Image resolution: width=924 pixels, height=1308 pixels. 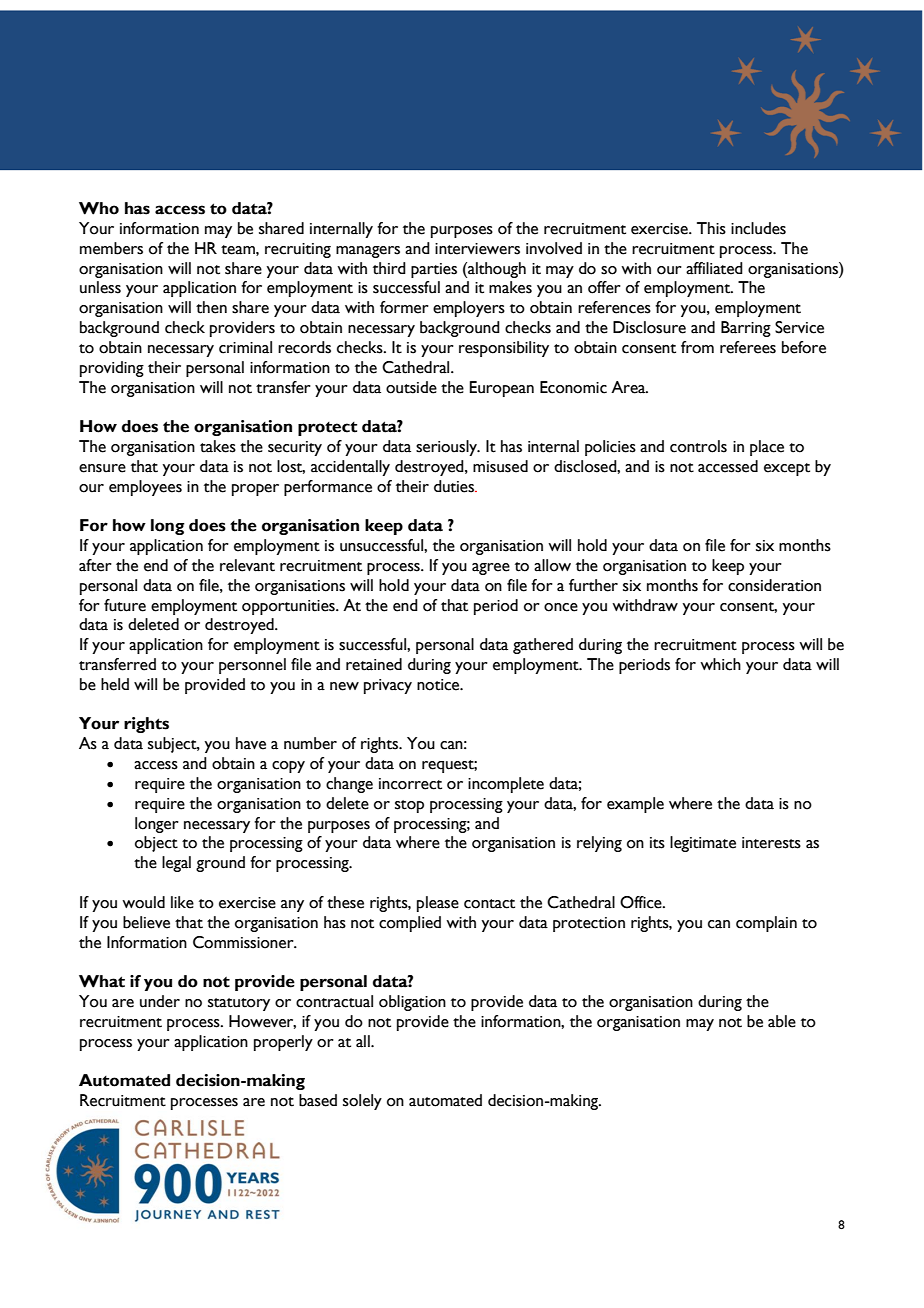 What do you see at coordinates (252, 666) in the screenshot?
I see `personnel` at bounding box center [252, 666].
